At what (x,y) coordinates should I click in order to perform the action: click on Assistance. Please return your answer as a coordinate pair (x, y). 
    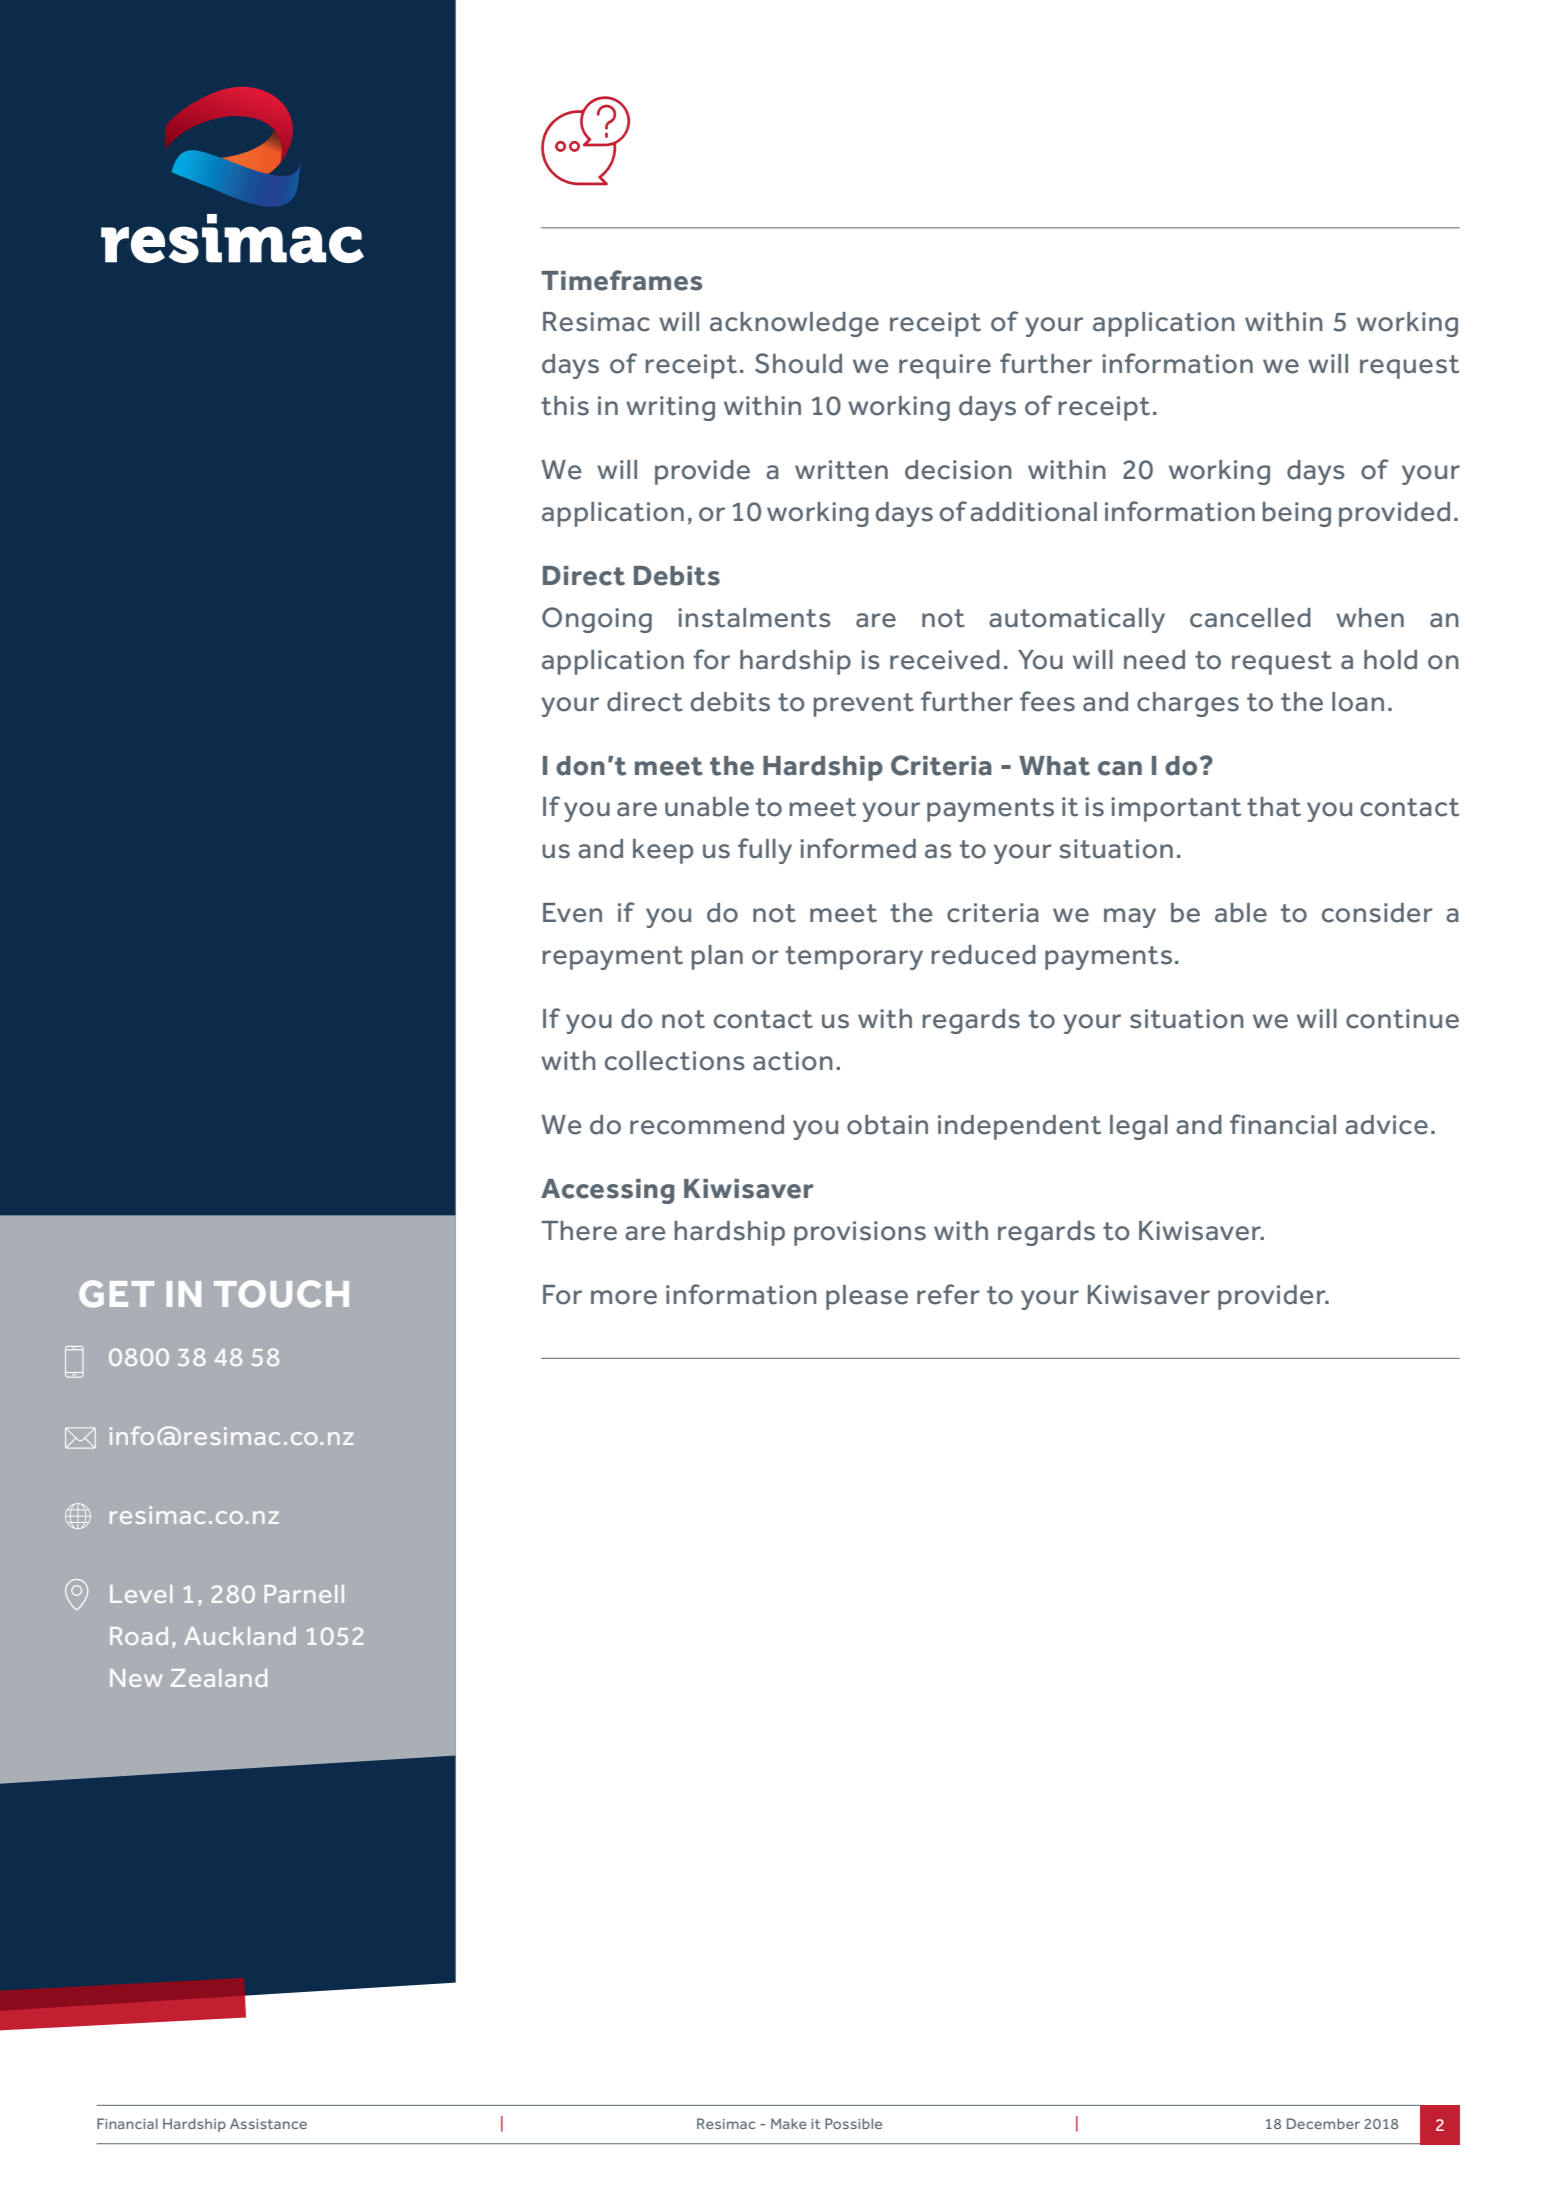
    Looking at the image, I should click on (268, 2123).
